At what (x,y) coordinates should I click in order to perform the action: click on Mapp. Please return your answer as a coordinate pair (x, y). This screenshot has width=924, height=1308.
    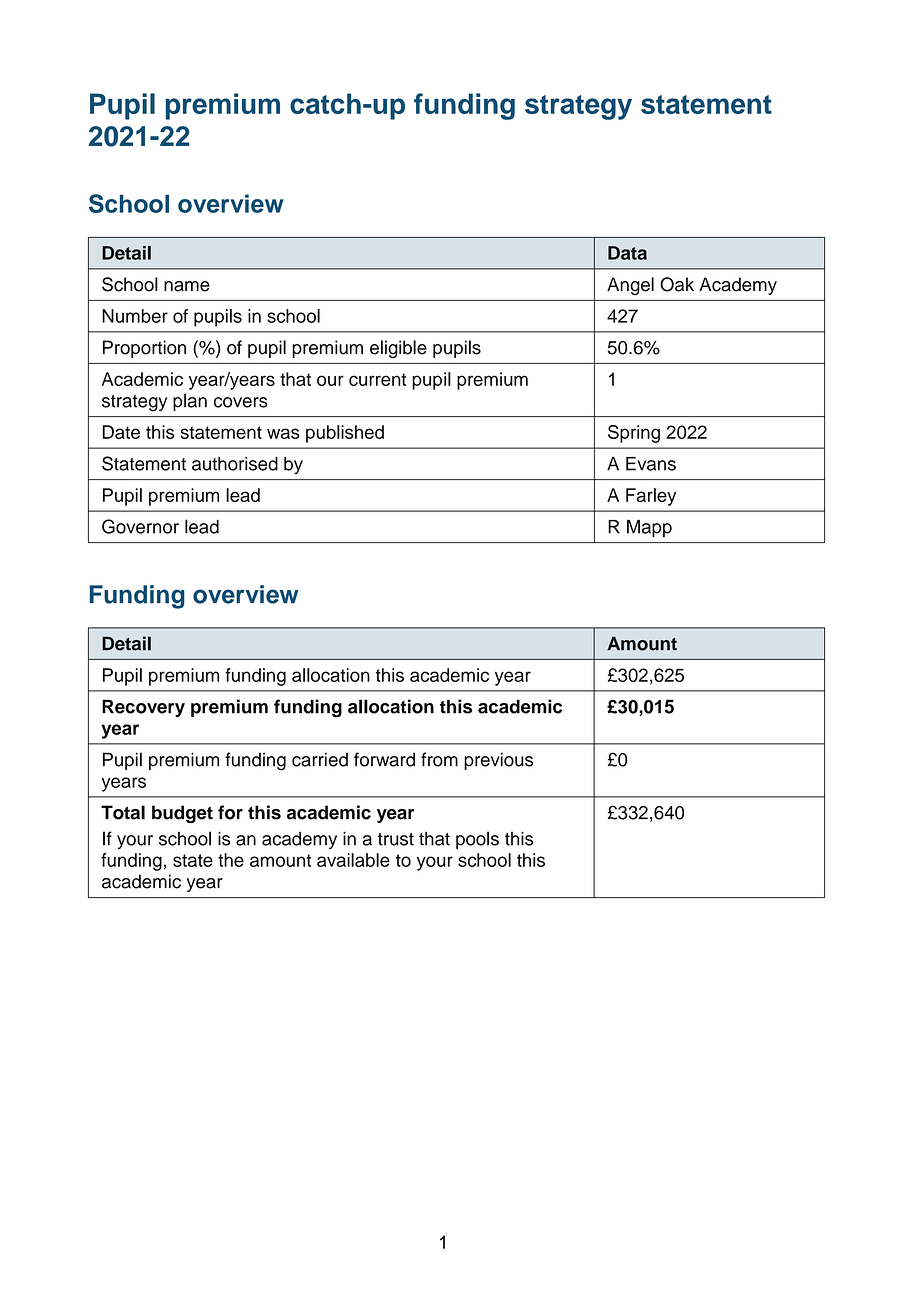
    Looking at the image, I should click on (649, 528).
